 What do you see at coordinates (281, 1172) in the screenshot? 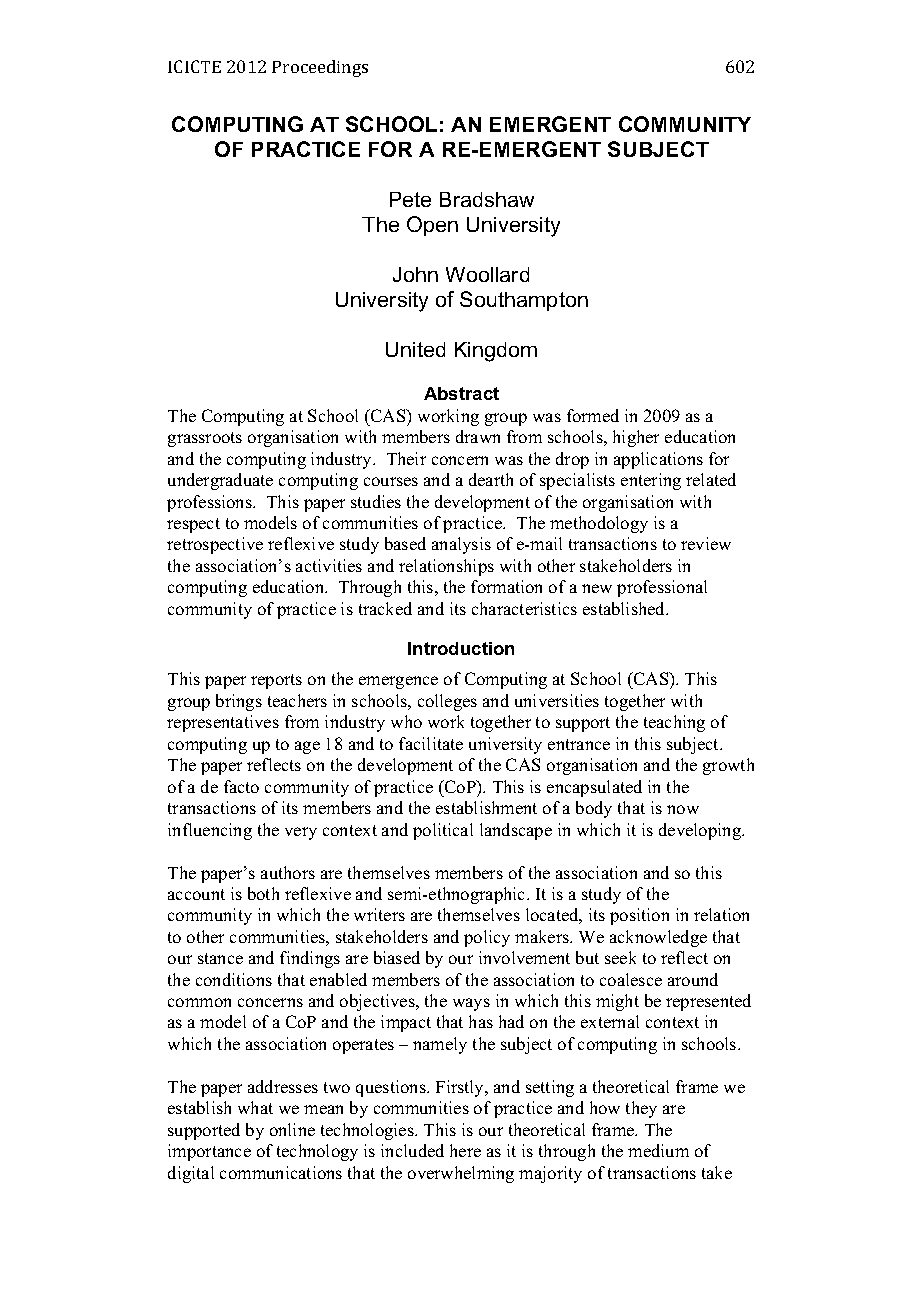
I see `communications` at bounding box center [281, 1172].
